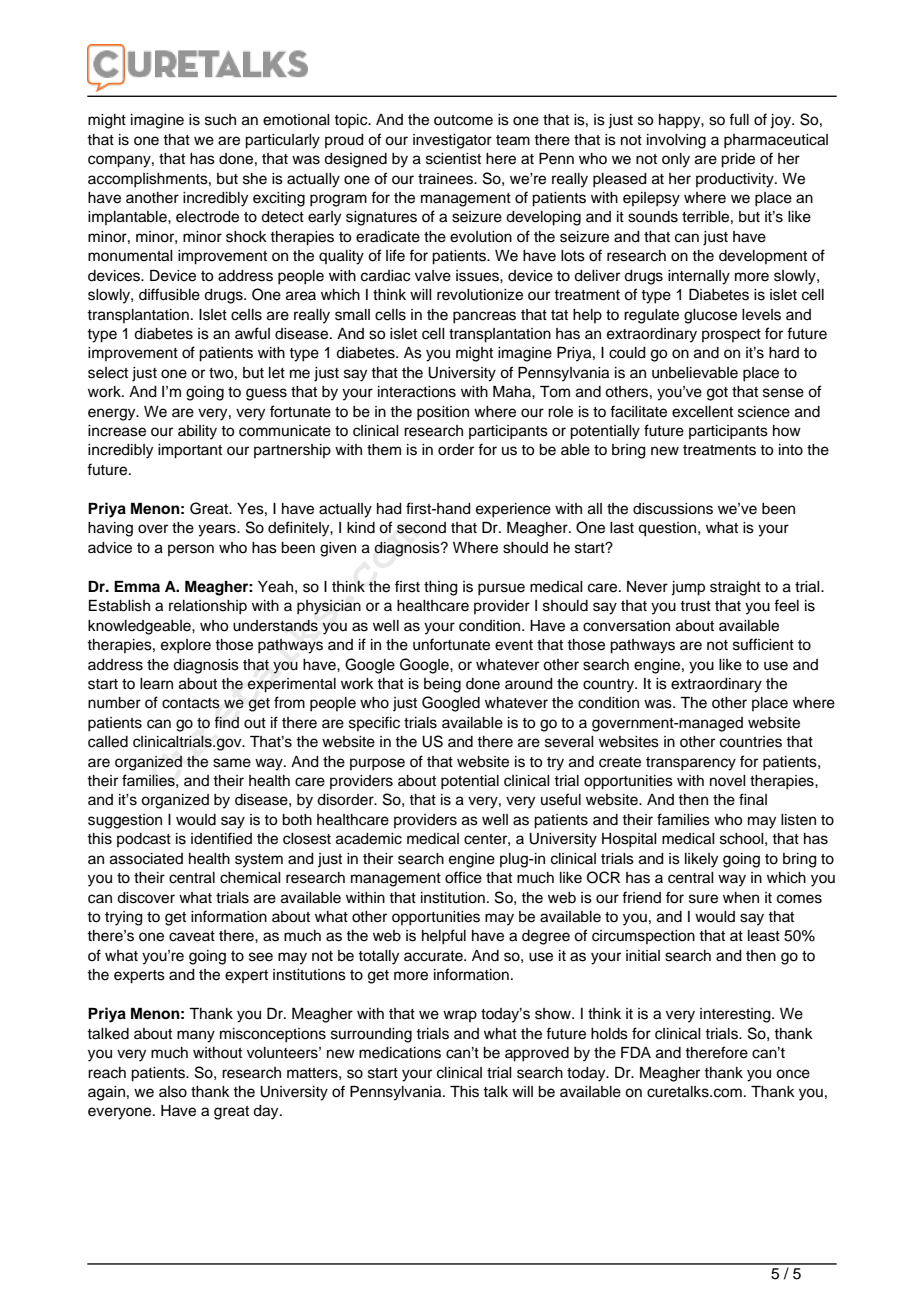 The height and width of the screenshot is (1308, 924). What do you see at coordinates (196, 1036) in the screenshot?
I see `many` at bounding box center [196, 1036].
